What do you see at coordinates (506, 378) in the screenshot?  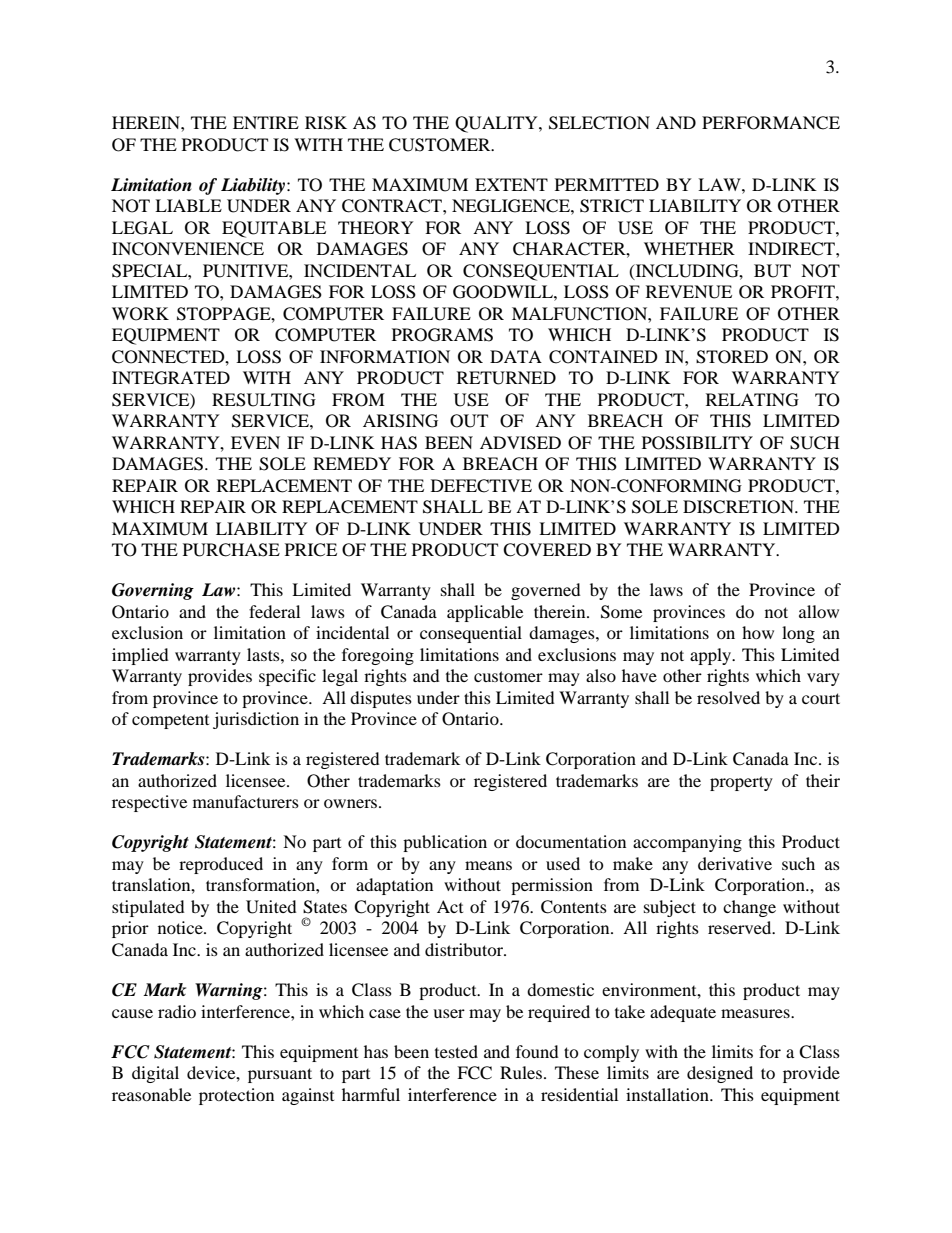 I see `RETURNED` at bounding box center [506, 378].
